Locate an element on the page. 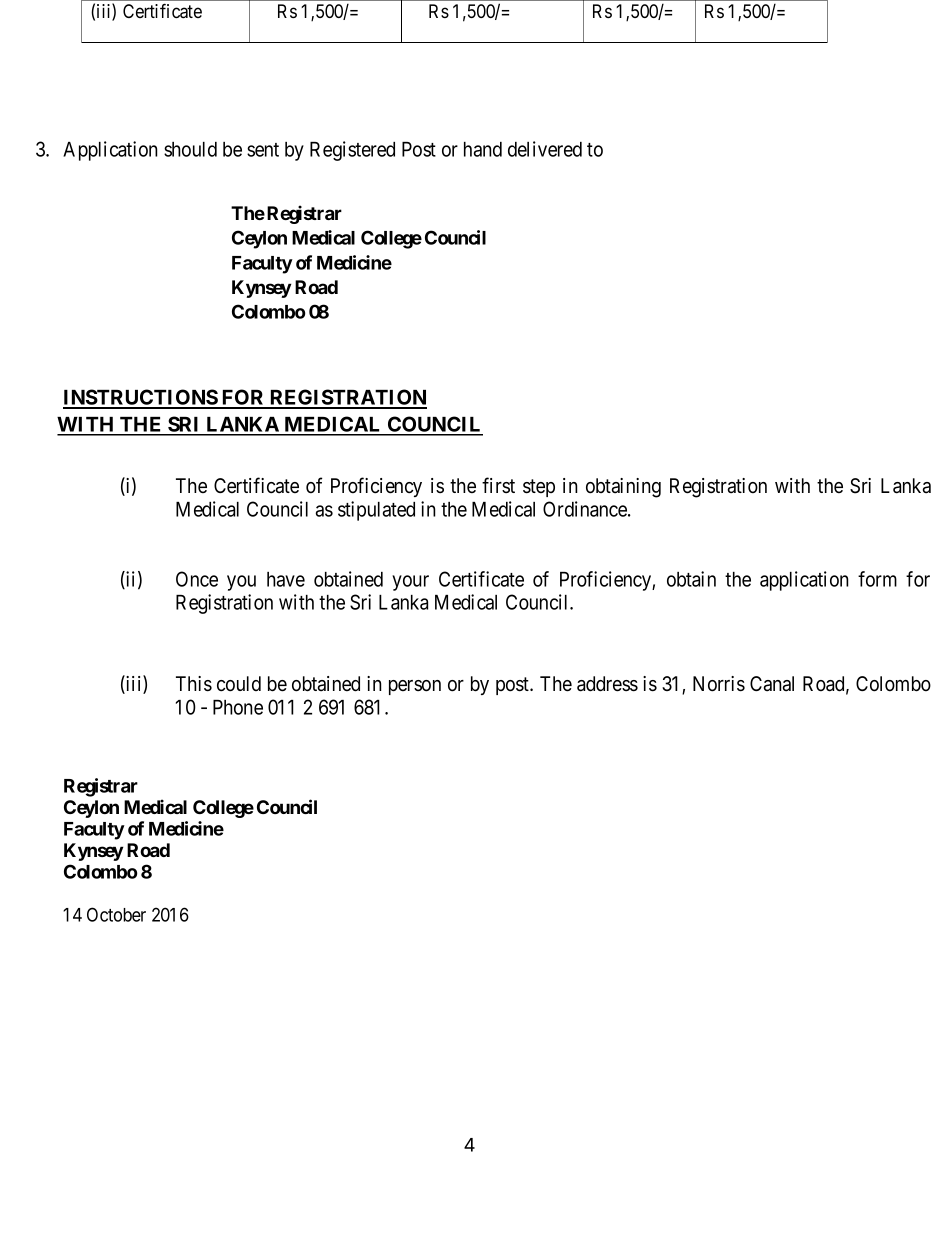 The image size is (952, 1233). October is located at coordinates (116, 914).
